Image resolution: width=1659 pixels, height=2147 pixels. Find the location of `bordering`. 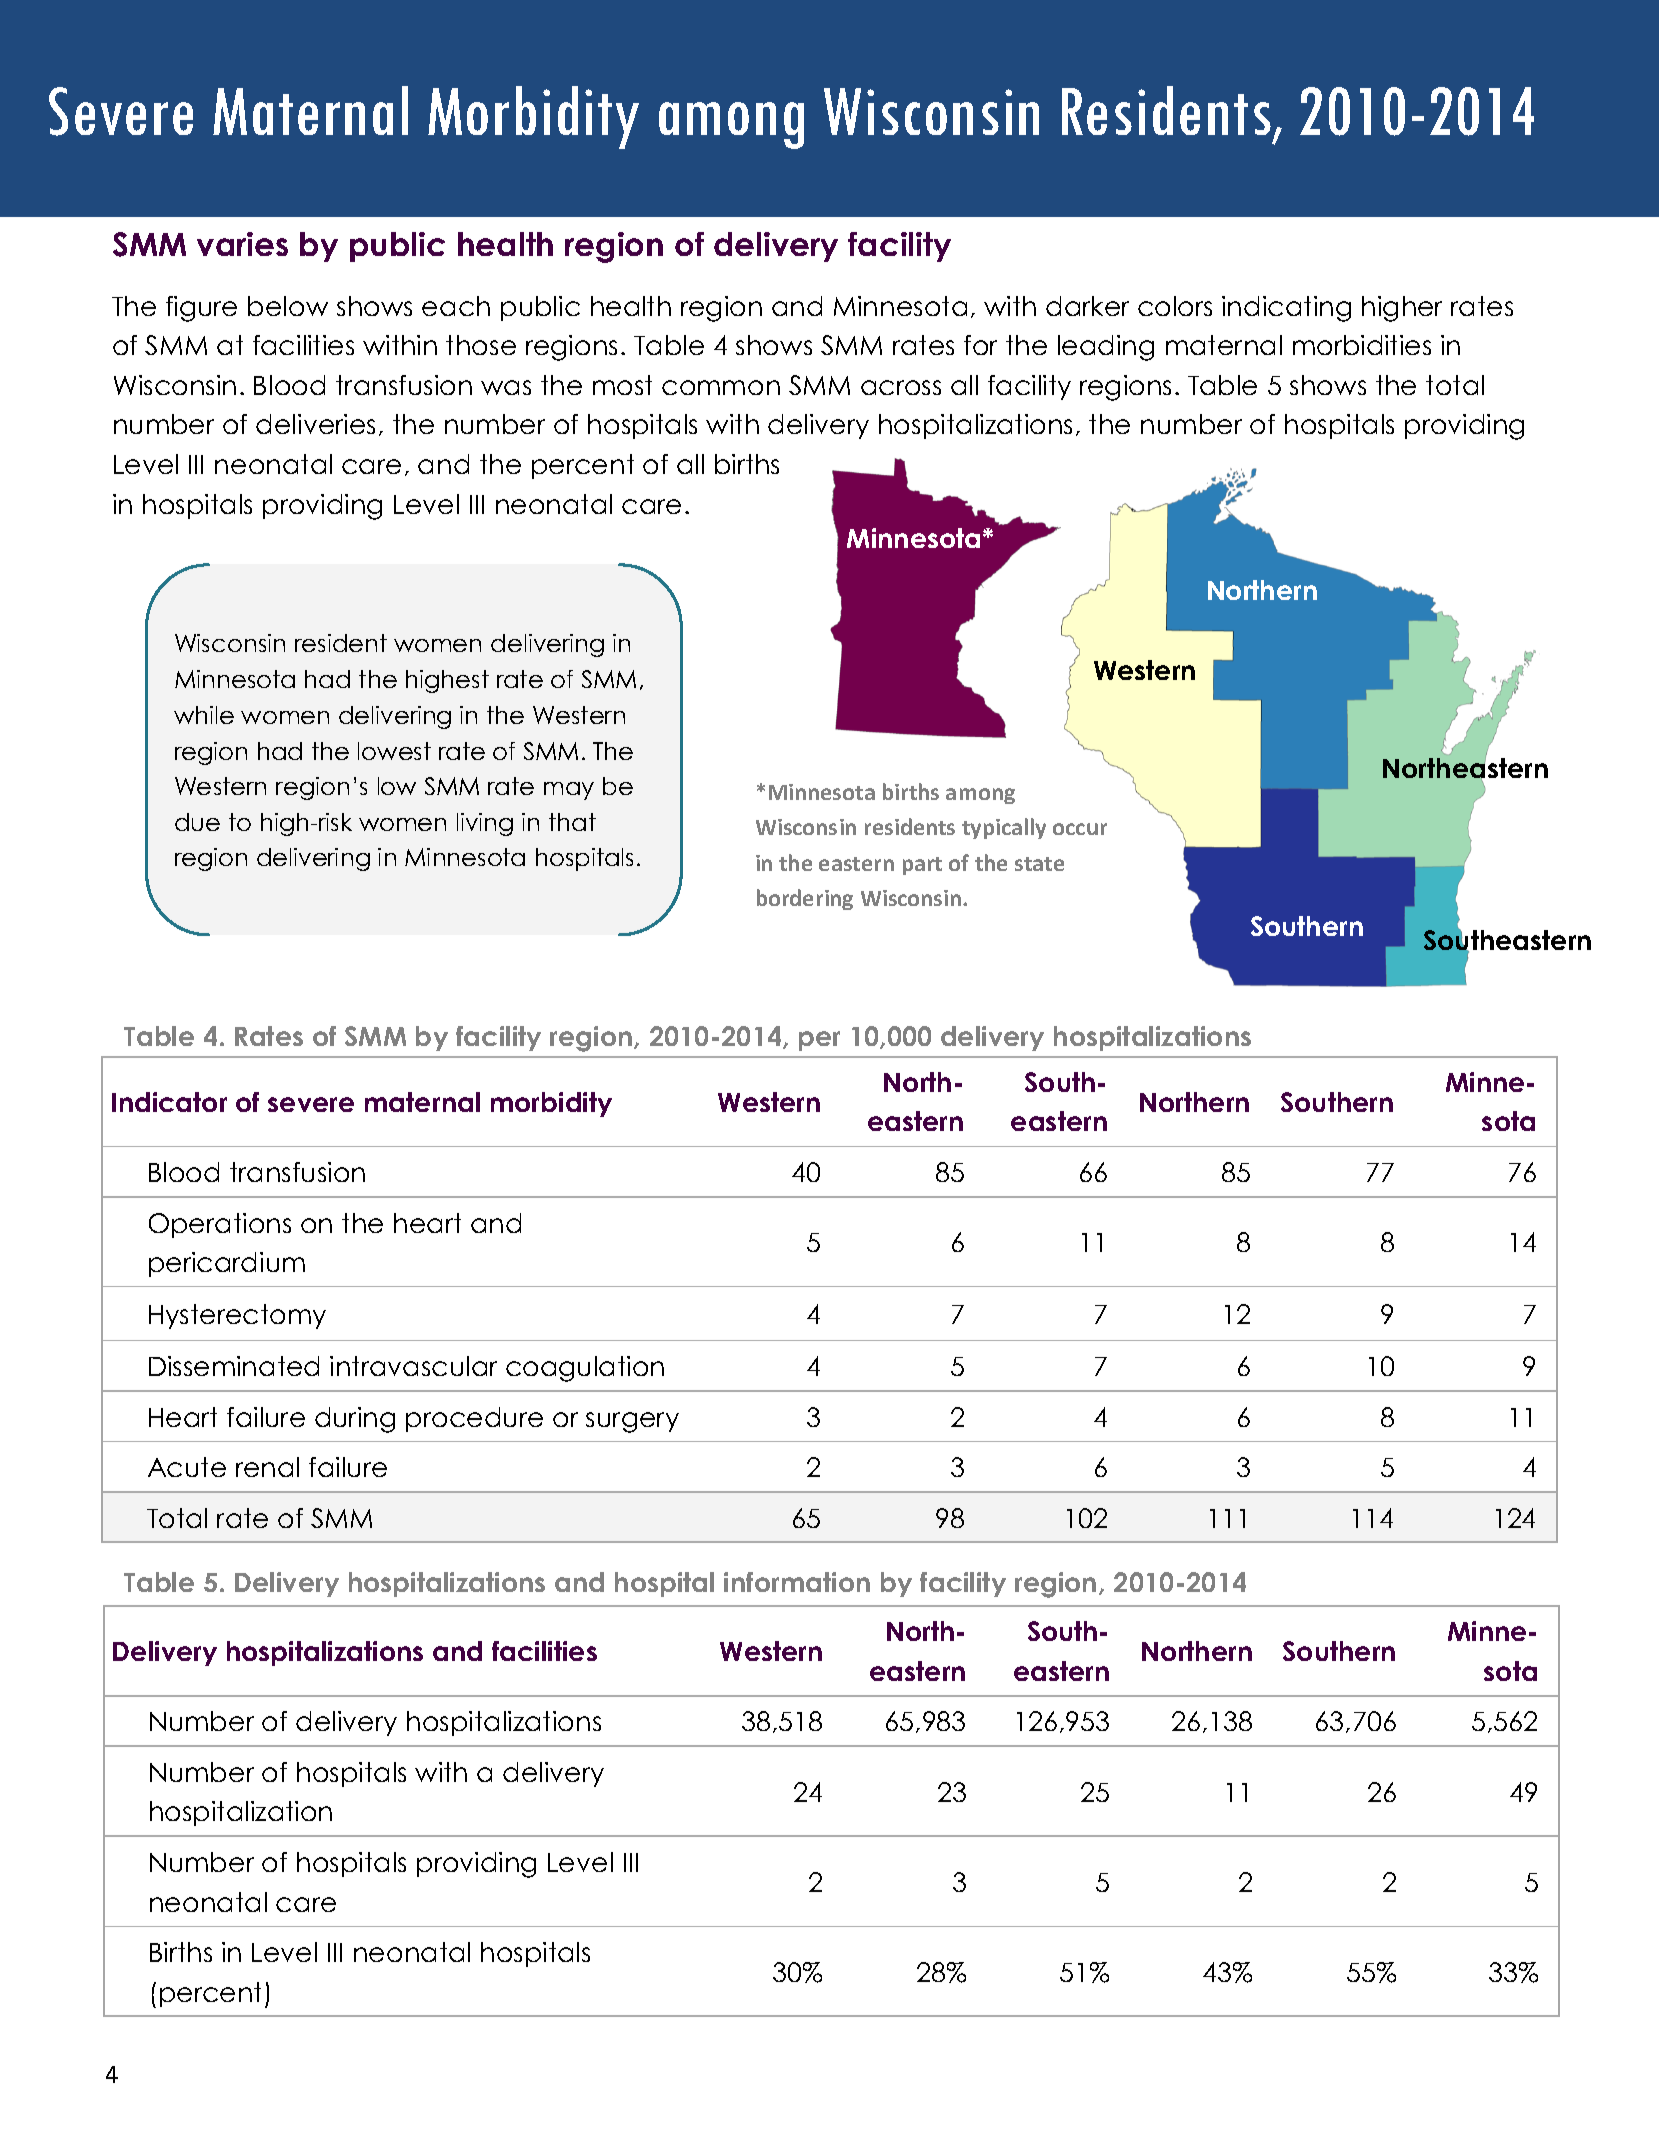

bordering is located at coordinates (805, 899).
